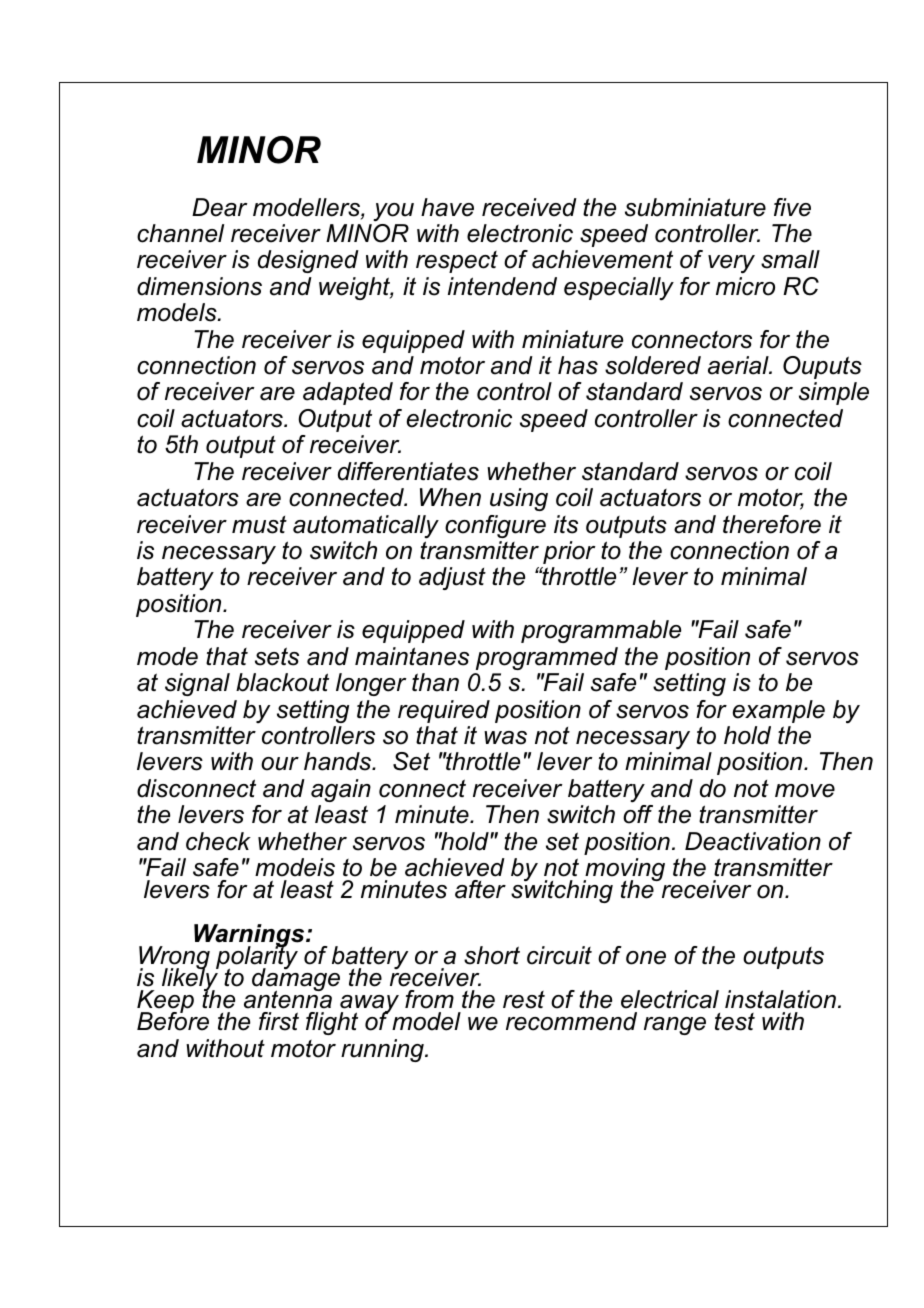 The width and height of the page is (924, 1308). What do you see at coordinates (524, 1000) in the page?
I see `rest` at bounding box center [524, 1000].
